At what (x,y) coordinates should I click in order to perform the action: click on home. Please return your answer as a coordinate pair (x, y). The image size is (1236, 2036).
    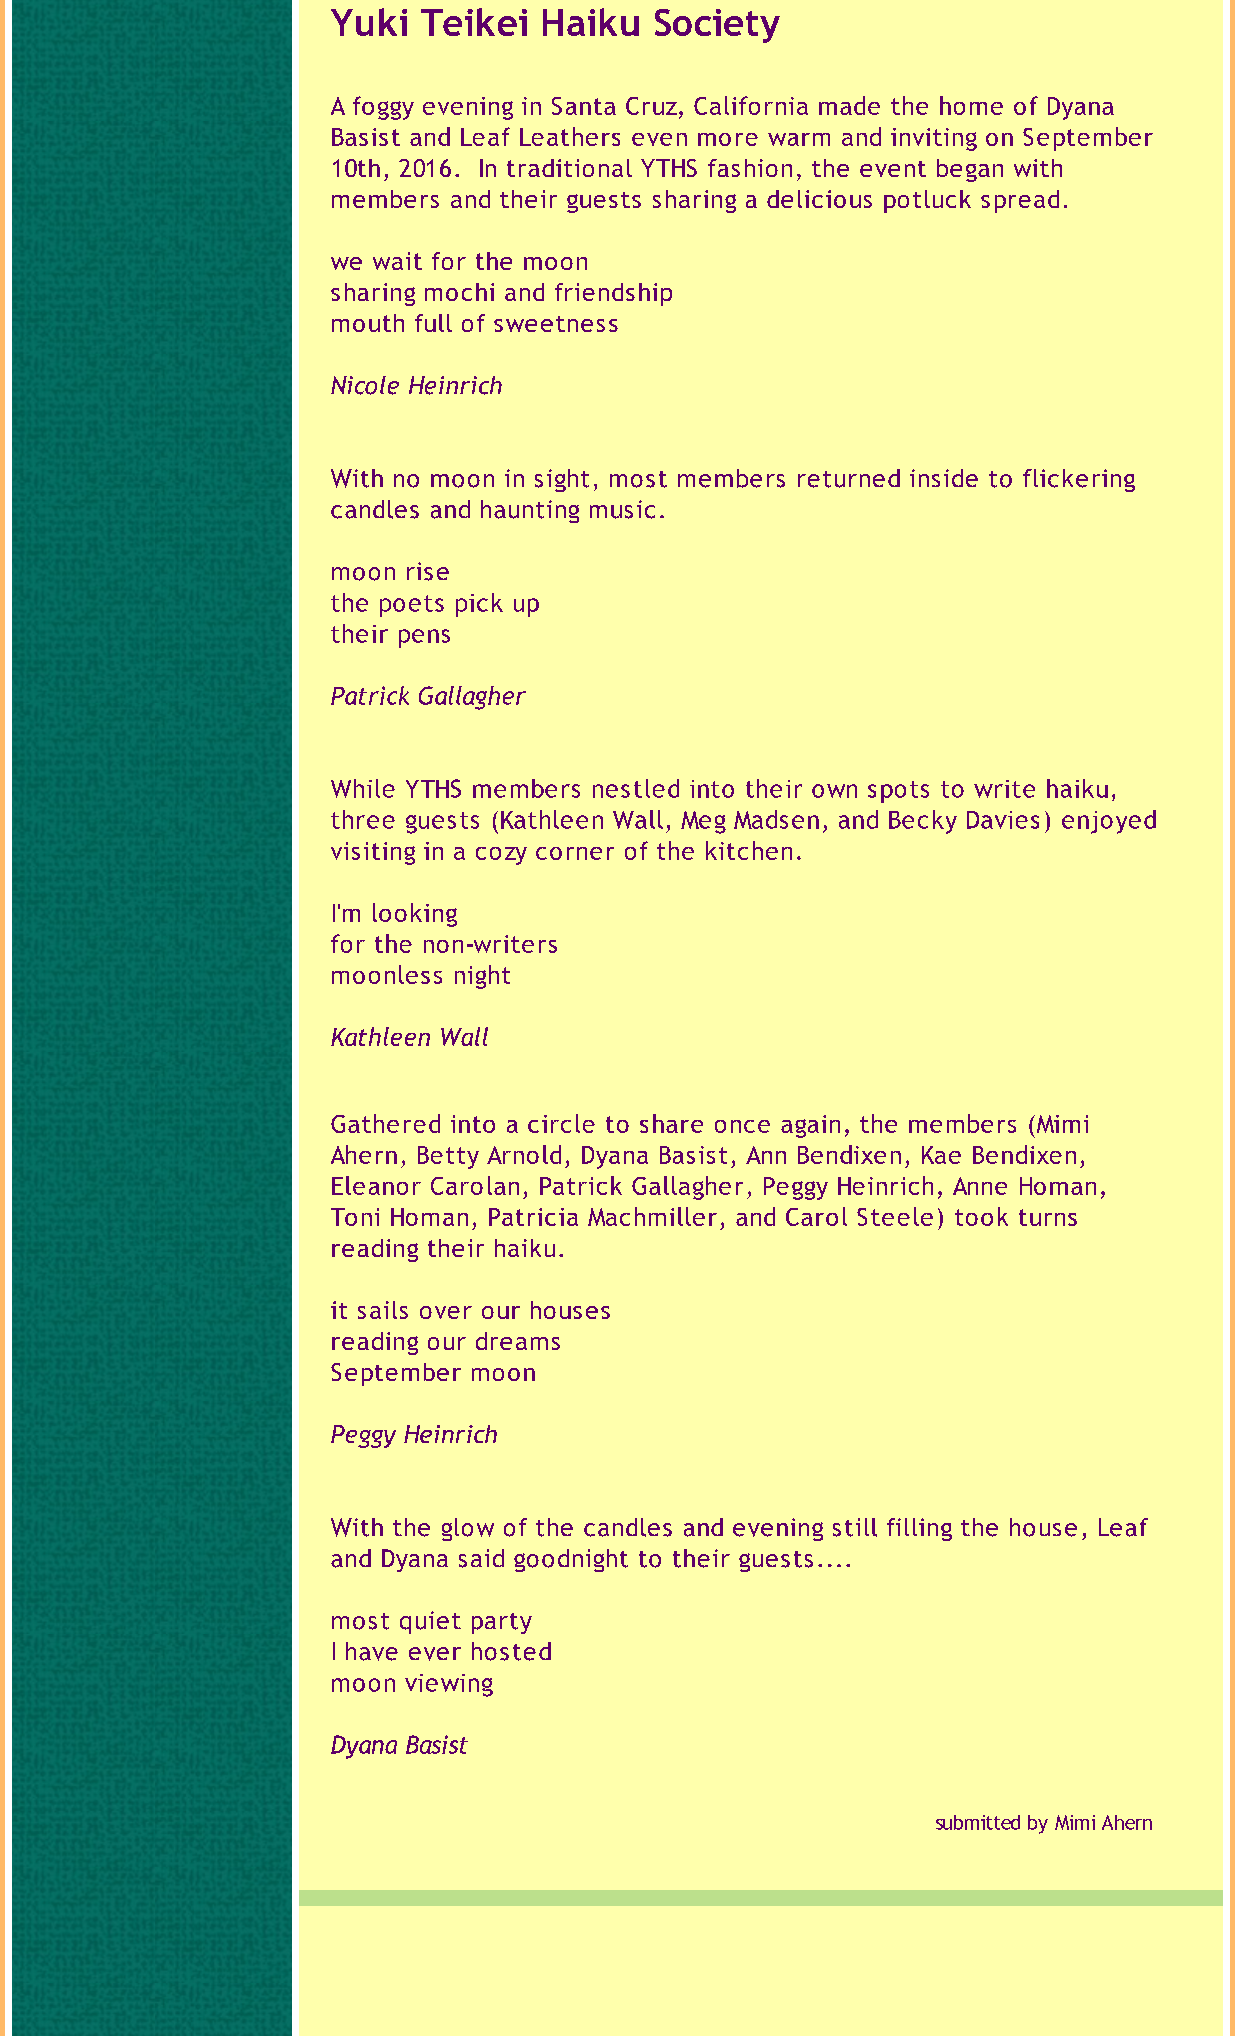
    Looking at the image, I should click on (971, 105).
